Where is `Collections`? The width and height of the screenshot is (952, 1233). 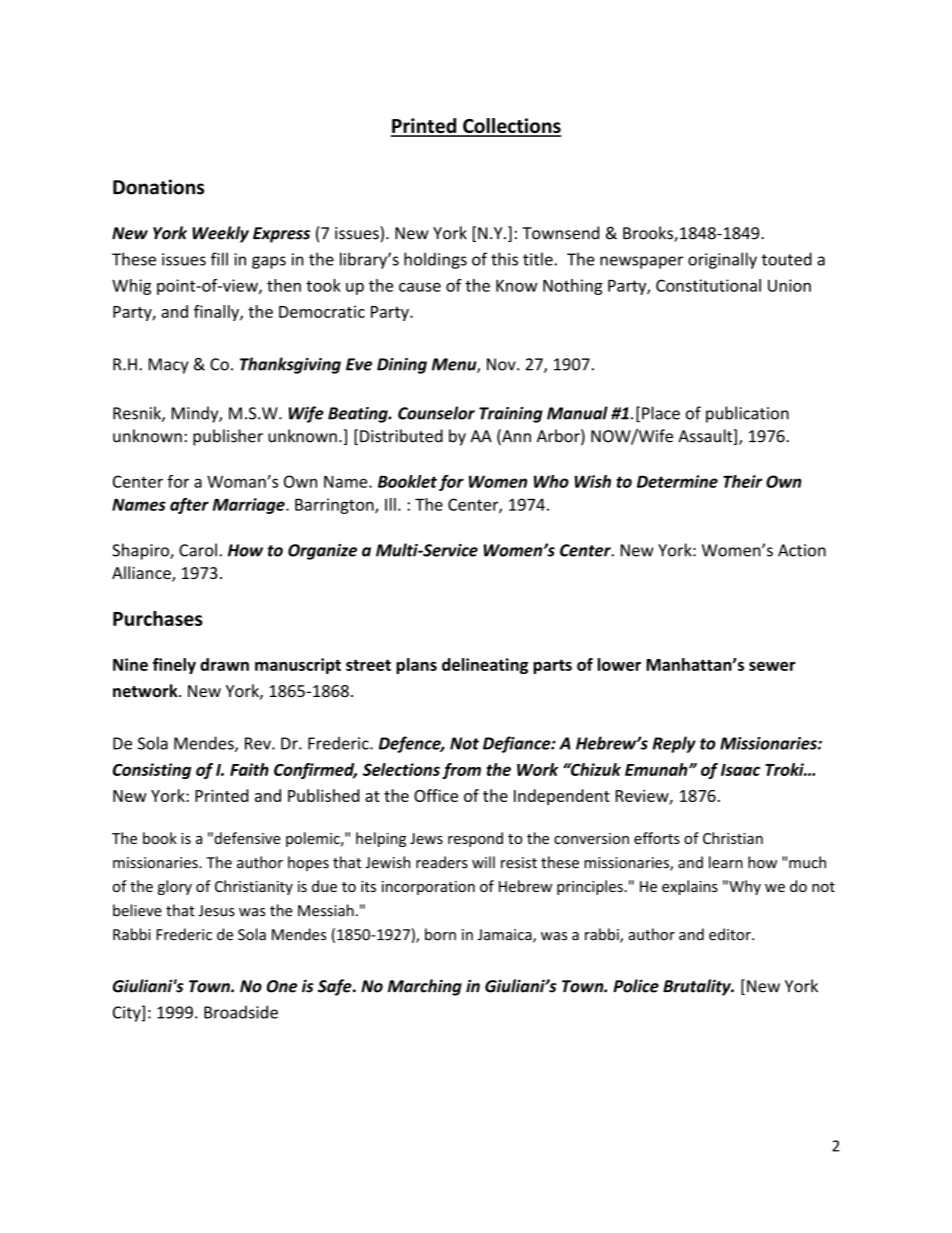 Collections is located at coordinates (511, 127).
